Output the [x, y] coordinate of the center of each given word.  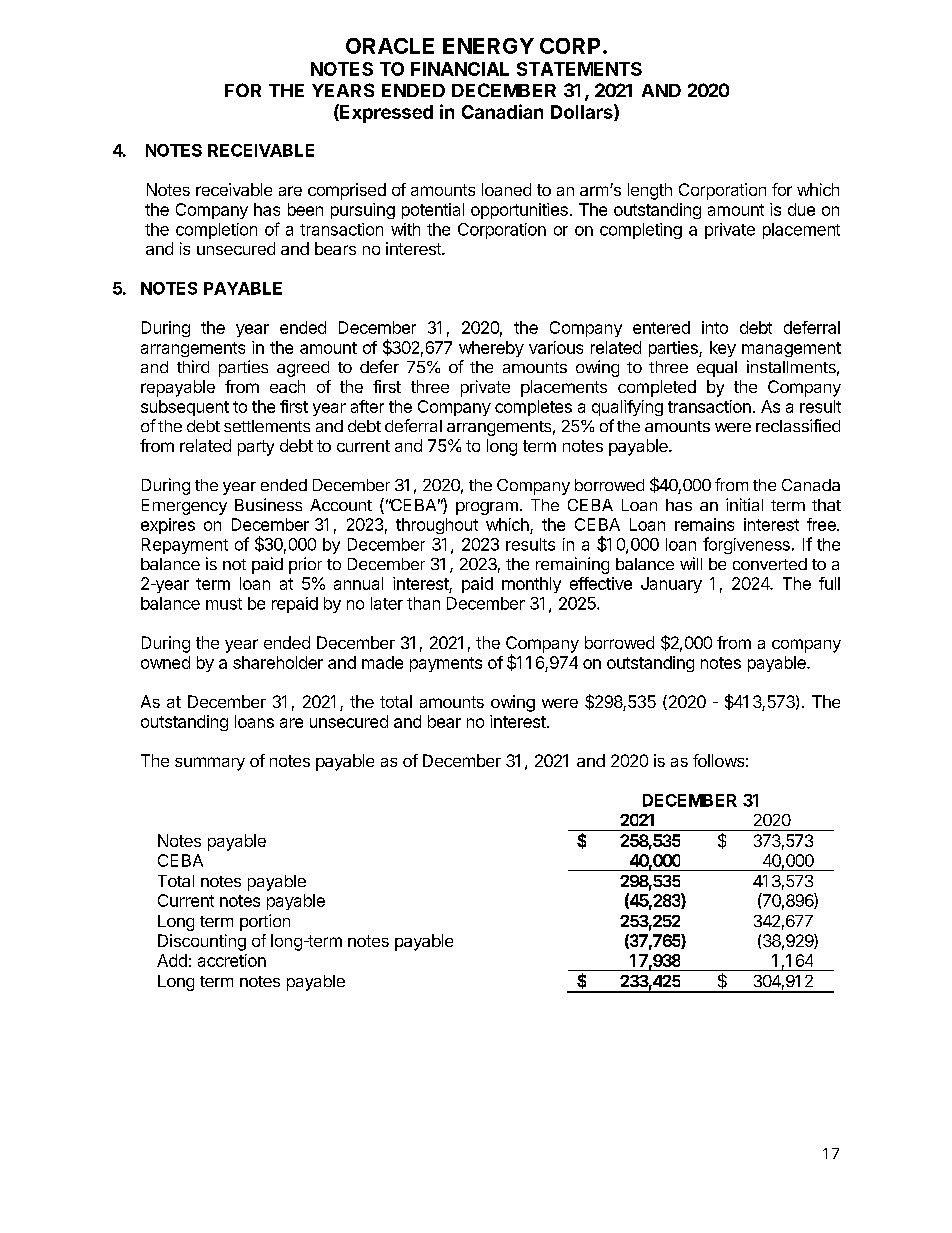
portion [265, 922]
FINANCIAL [460, 69]
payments [446, 664]
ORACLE [390, 46]
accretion [232, 960]
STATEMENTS [579, 69]
